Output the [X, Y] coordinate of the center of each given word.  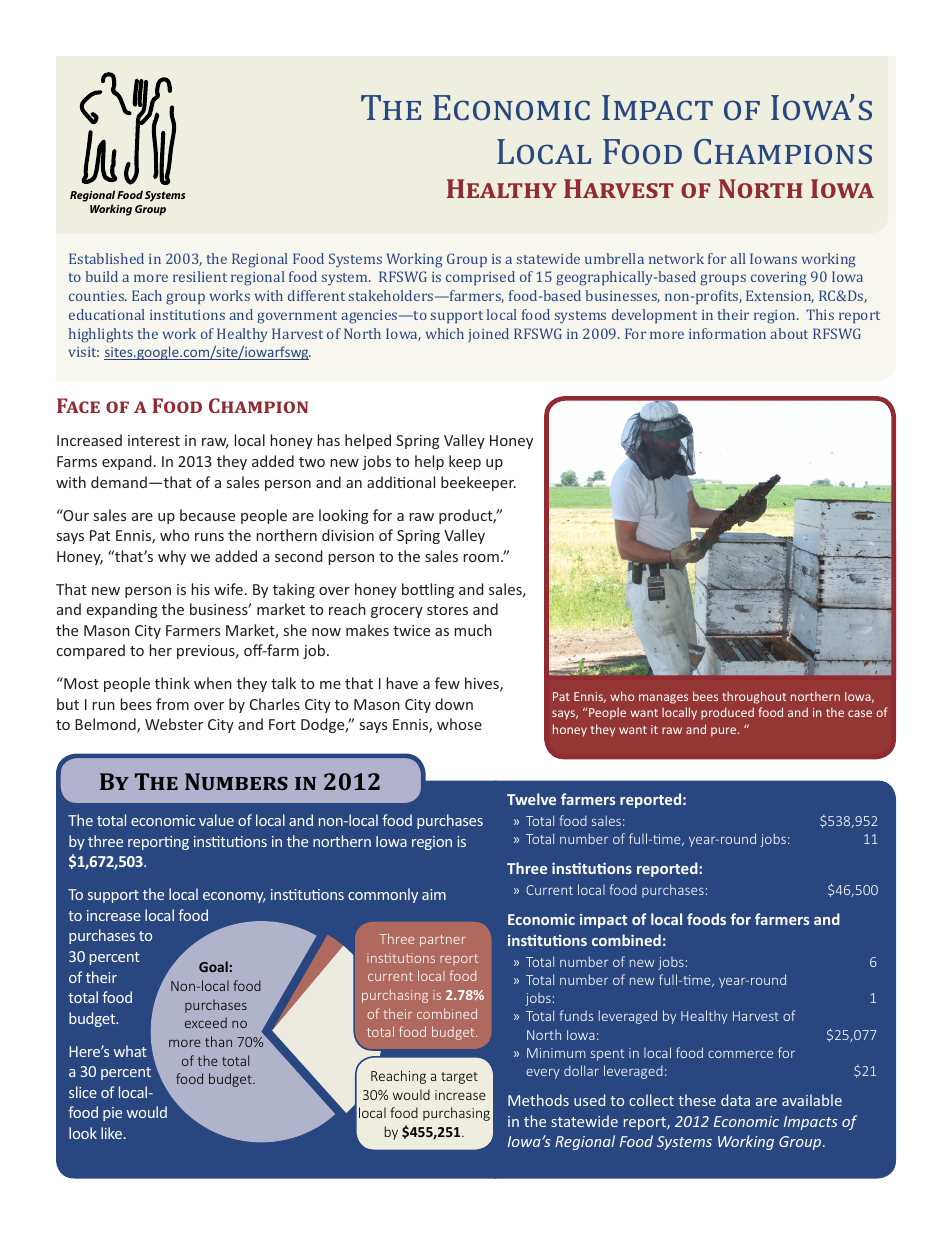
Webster [174, 724]
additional [401, 482]
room [481, 558]
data [735, 1100]
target [459, 1078]
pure [725, 732]
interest [154, 440]
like [113, 1133]
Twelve [531, 799]
